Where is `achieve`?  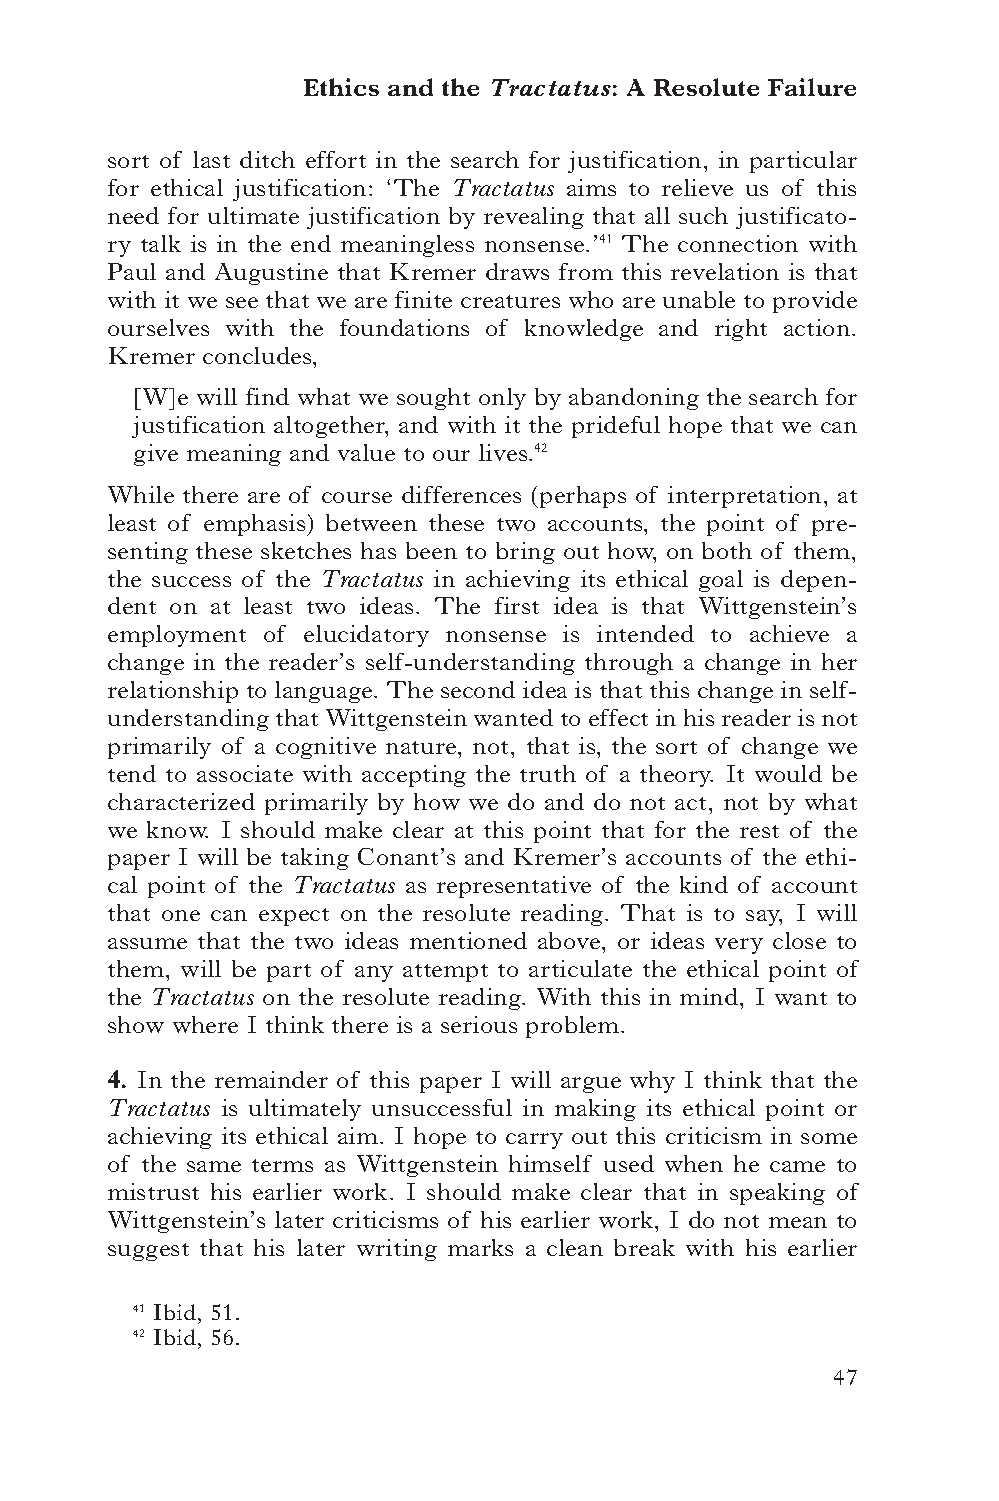 achieve is located at coordinates (789, 633).
